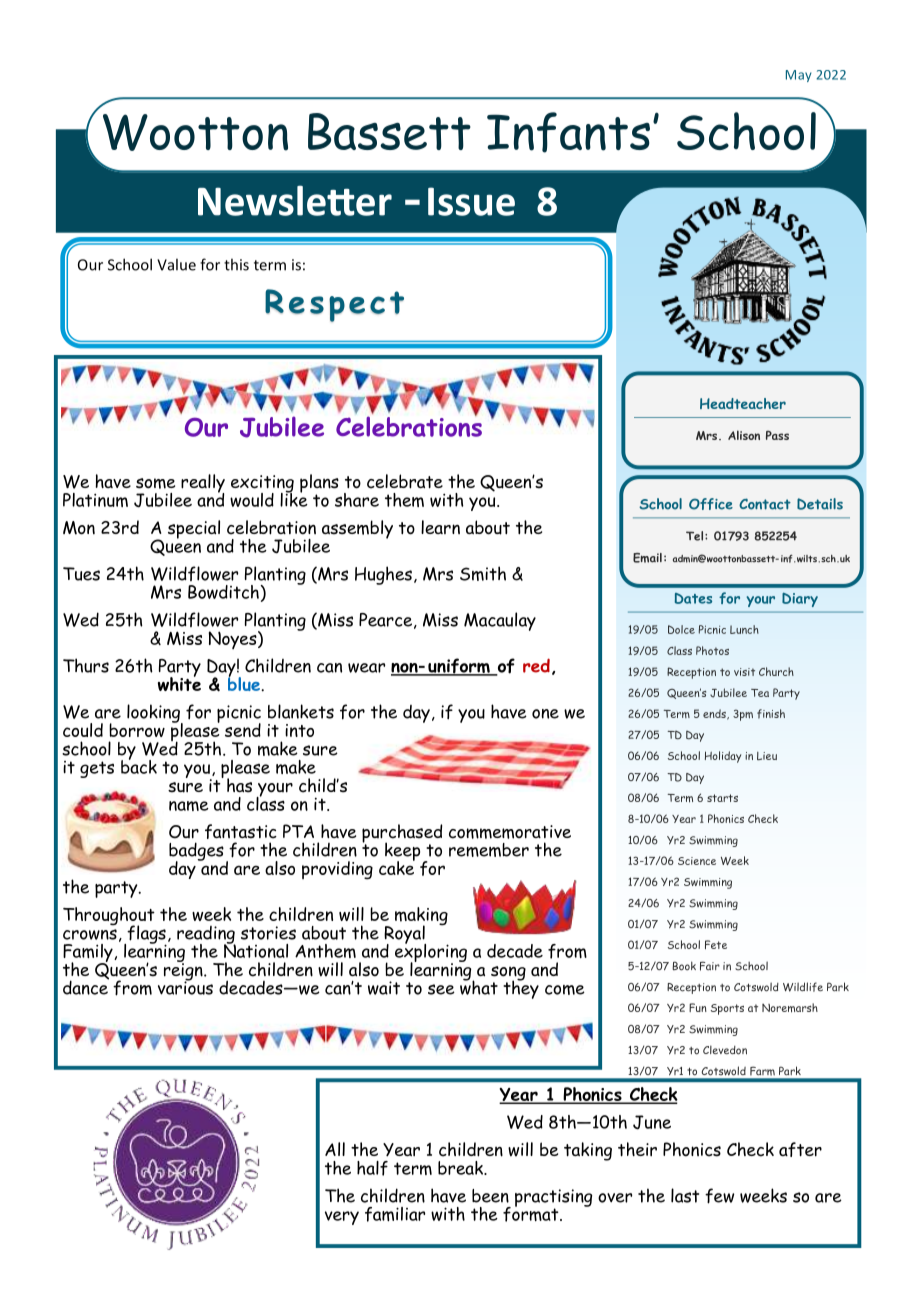 This screenshot has height=1308, width=924. What do you see at coordinates (471, 201) in the screenshot?
I see `Issue` at bounding box center [471, 201].
